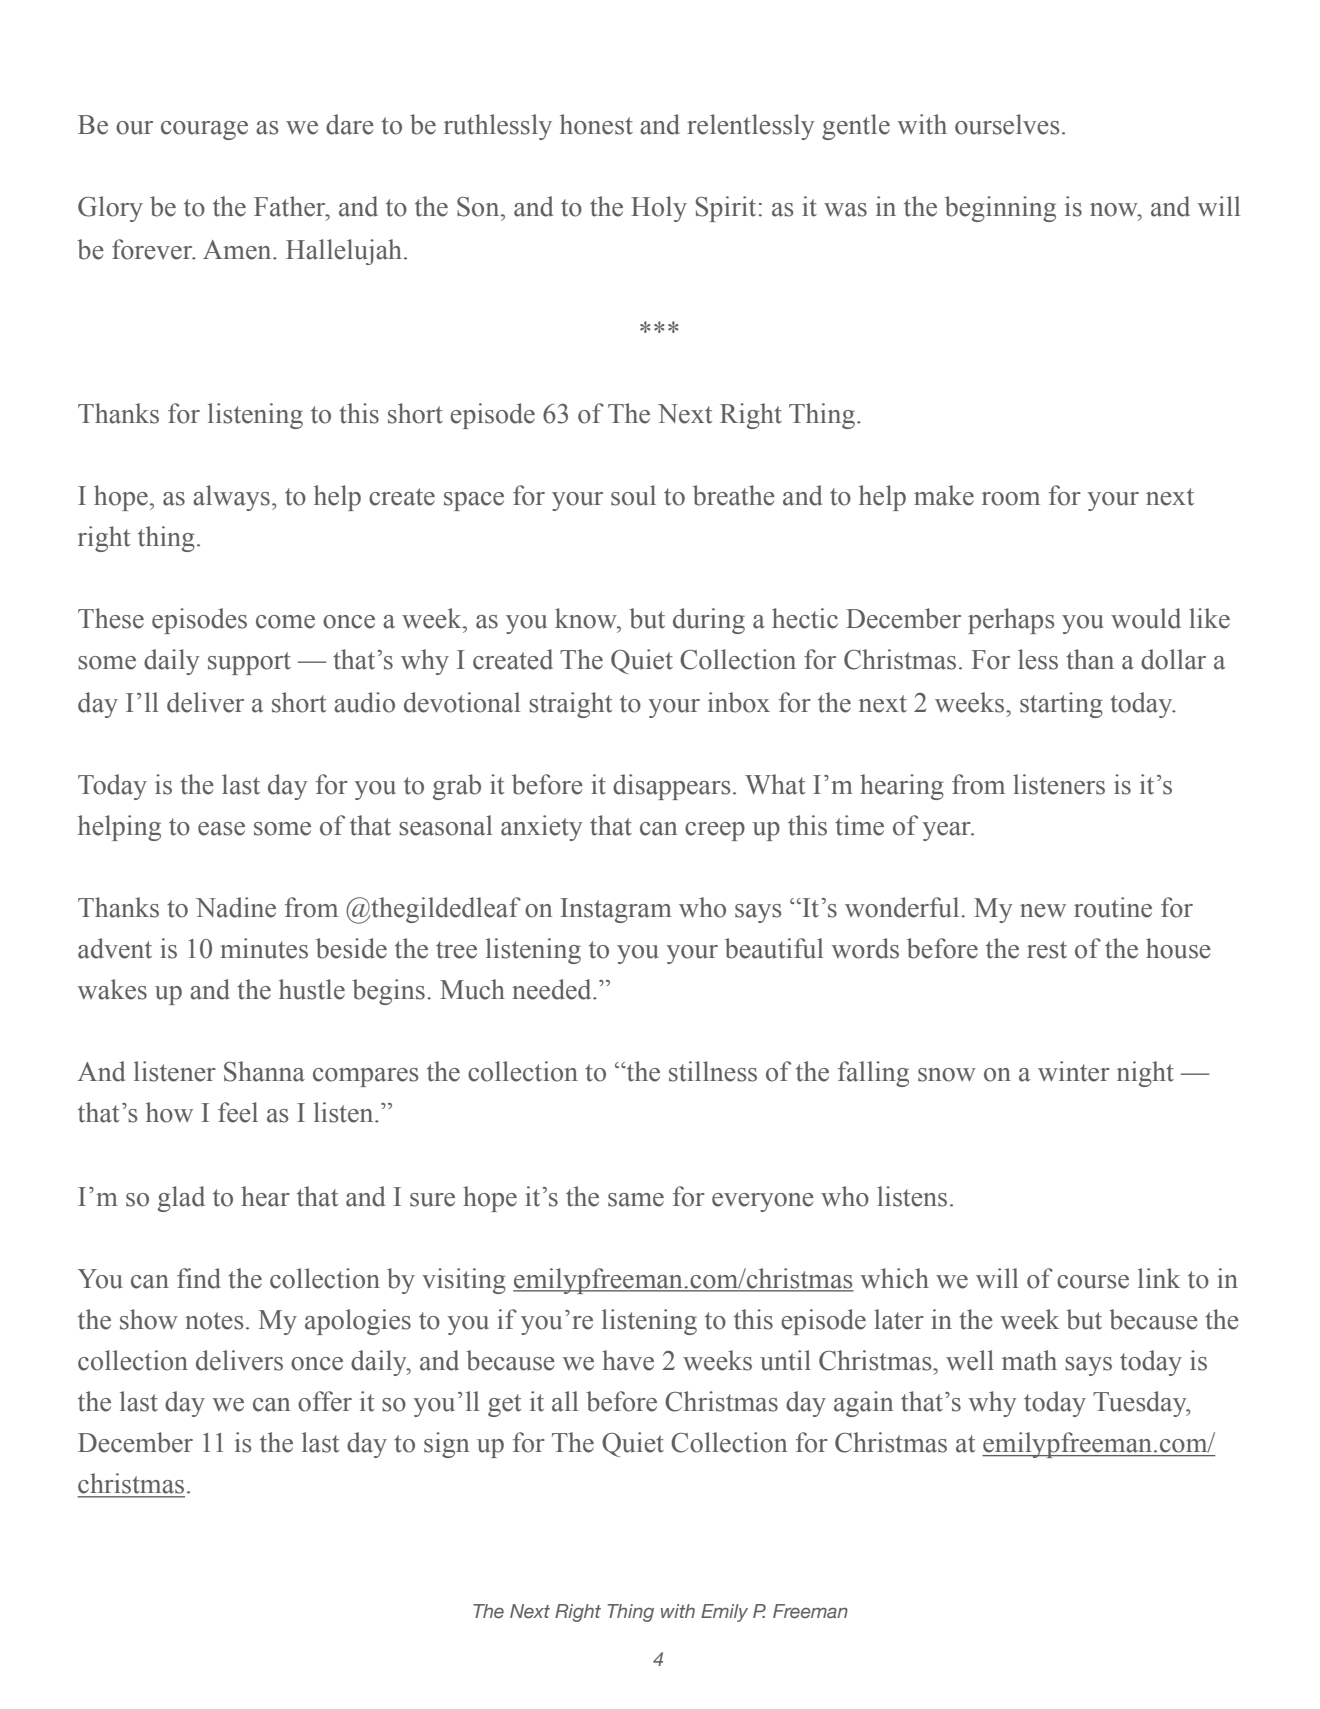 The height and width of the screenshot is (1709, 1320). Describe the element at coordinates (709, 621) in the screenshot. I see `during` at that location.
